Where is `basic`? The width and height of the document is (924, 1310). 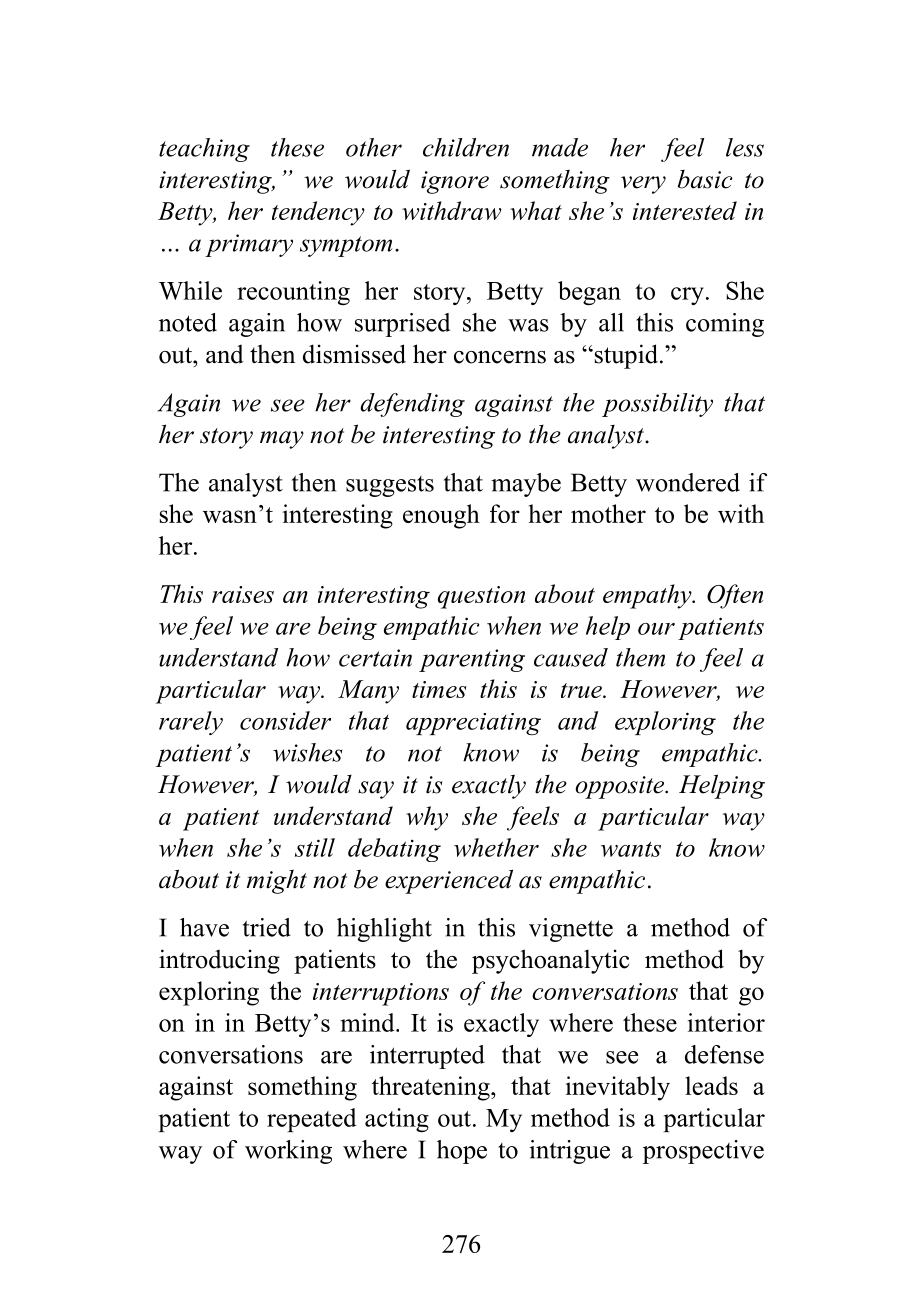
basic is located at coordinates (705, 179).
